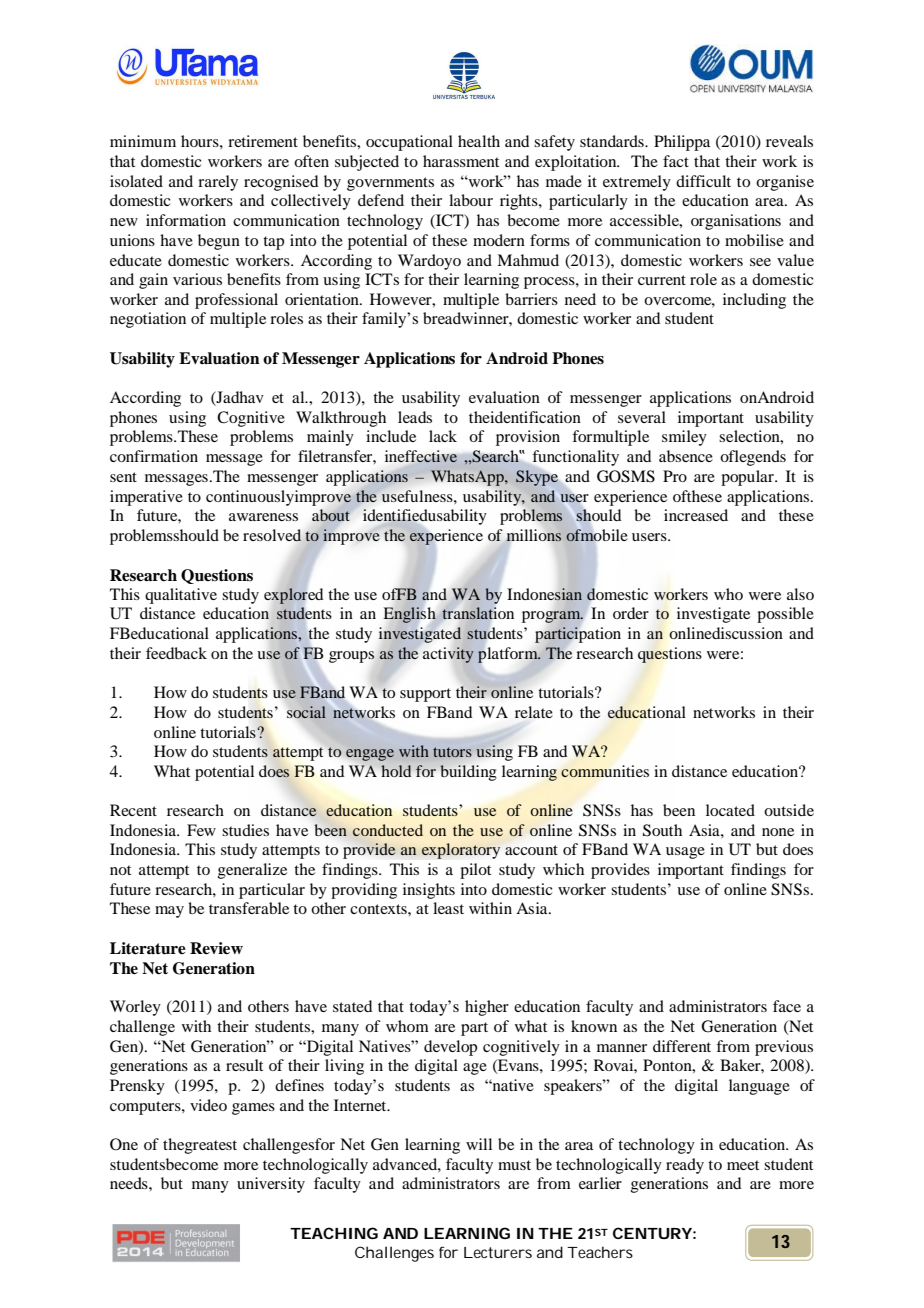 The image size is (924, 1308). What do you see at coordinates (218, 183) in the screenshot?
I see `rarely` at bounding box center [218, 183].
